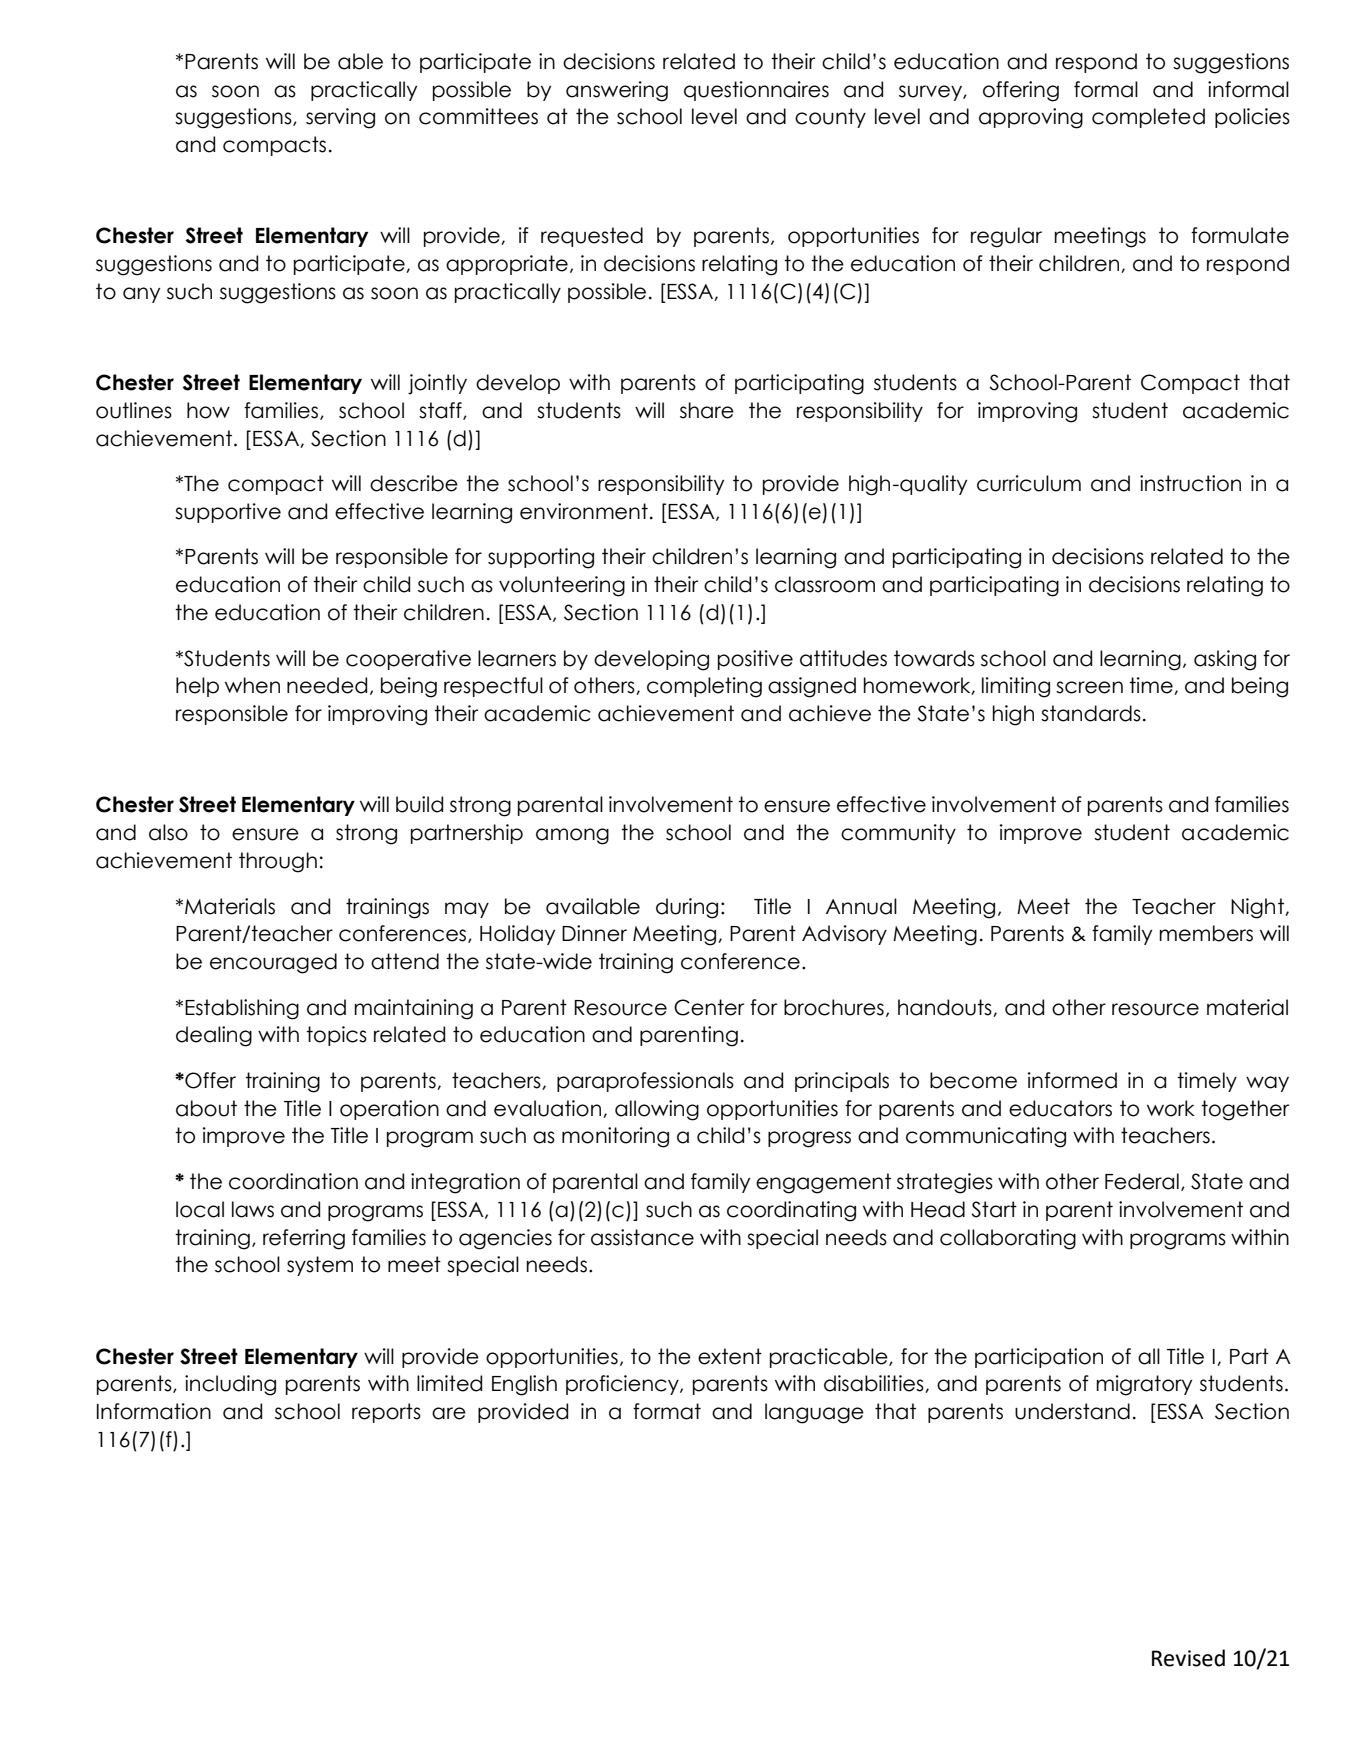 Image resolution: width=1354 pixels, height=1752 pixels. What do you see at coordinates (1190, 483) in the screenshot?
I see `instruction` at bounding box center [1190, 483].
